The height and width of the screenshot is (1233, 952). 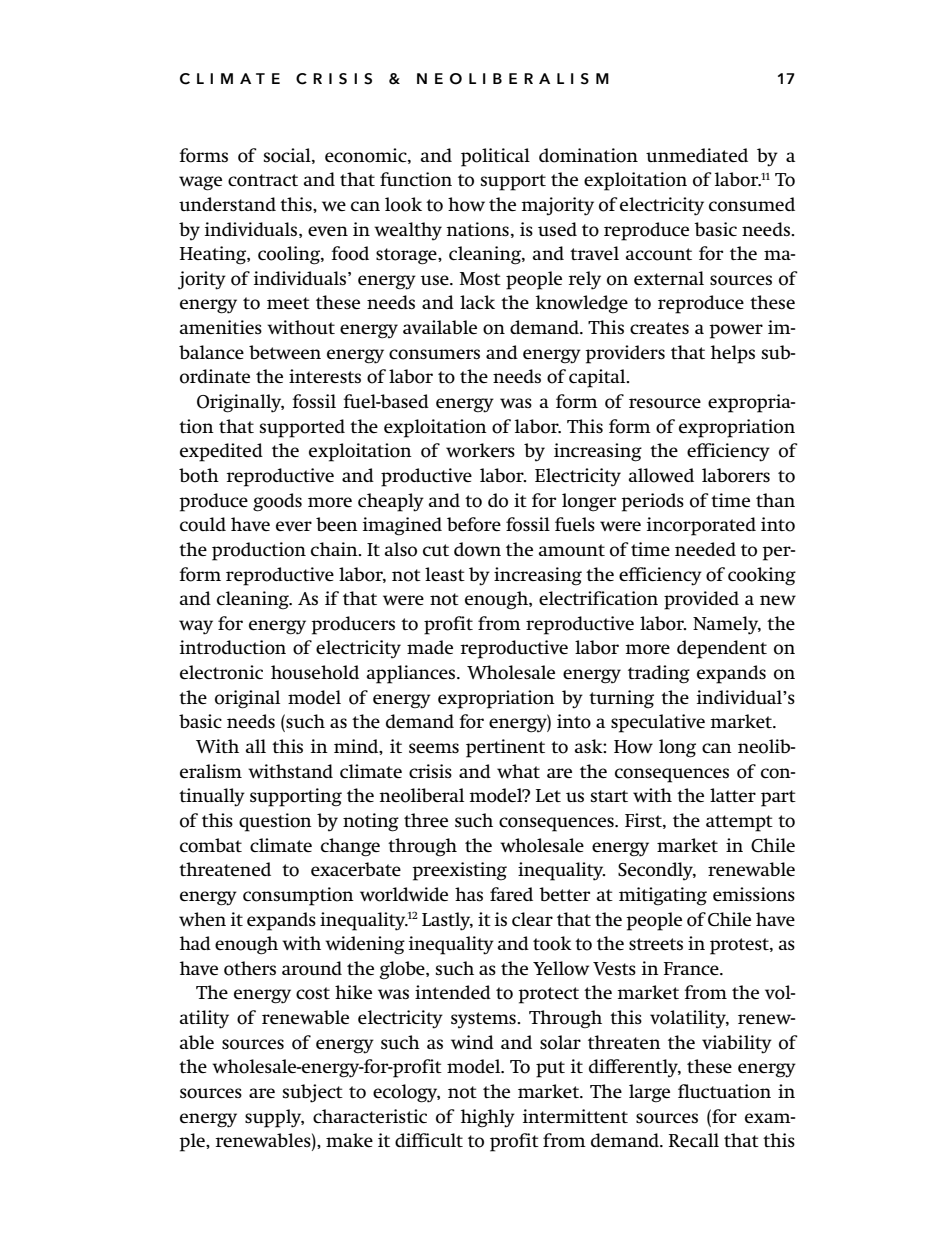 What do you see at coordinates (294, 526) in the screenshot?
I see `ever` at bounding box center [294, 526].
